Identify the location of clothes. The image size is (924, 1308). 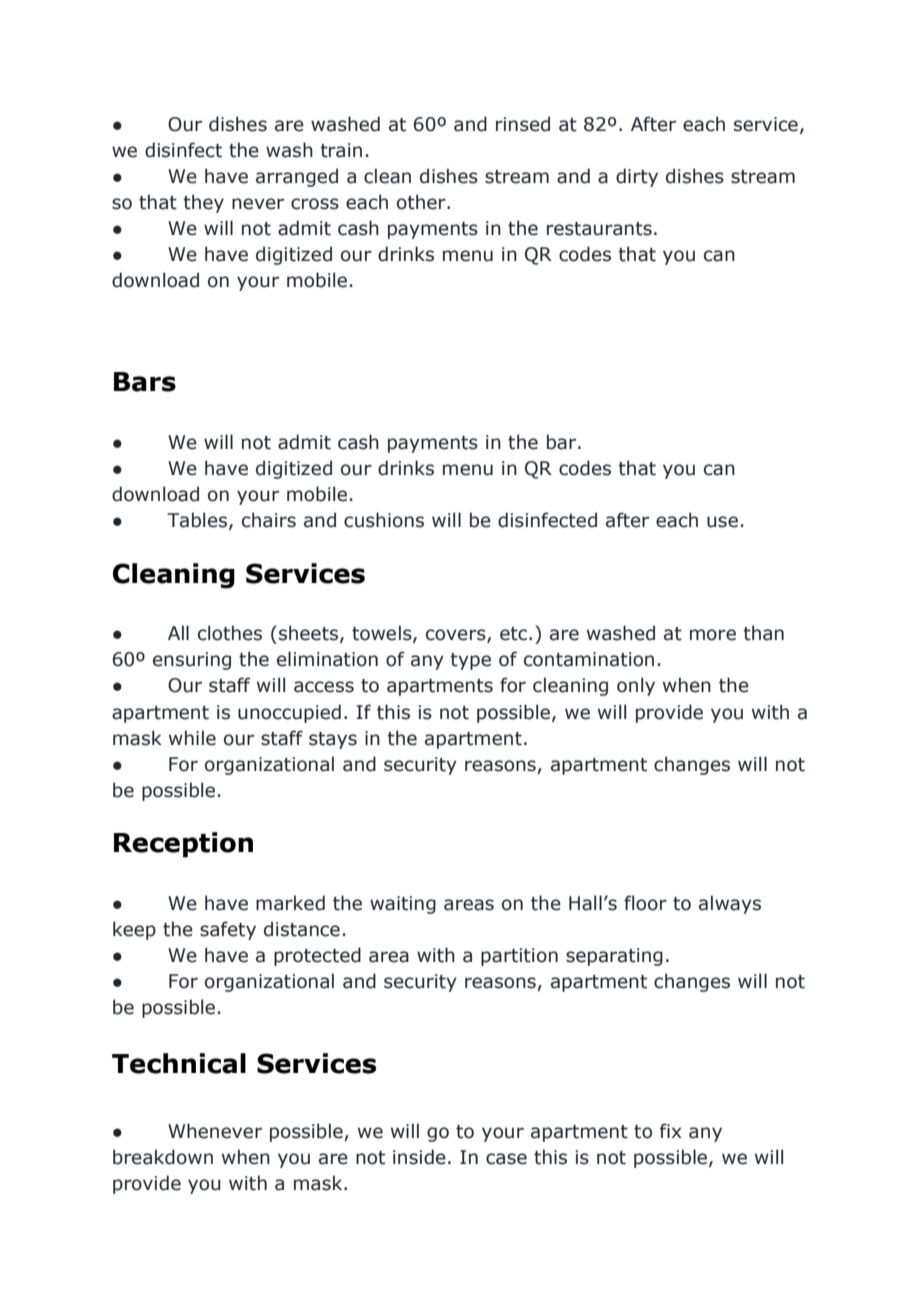
(230, 633).
